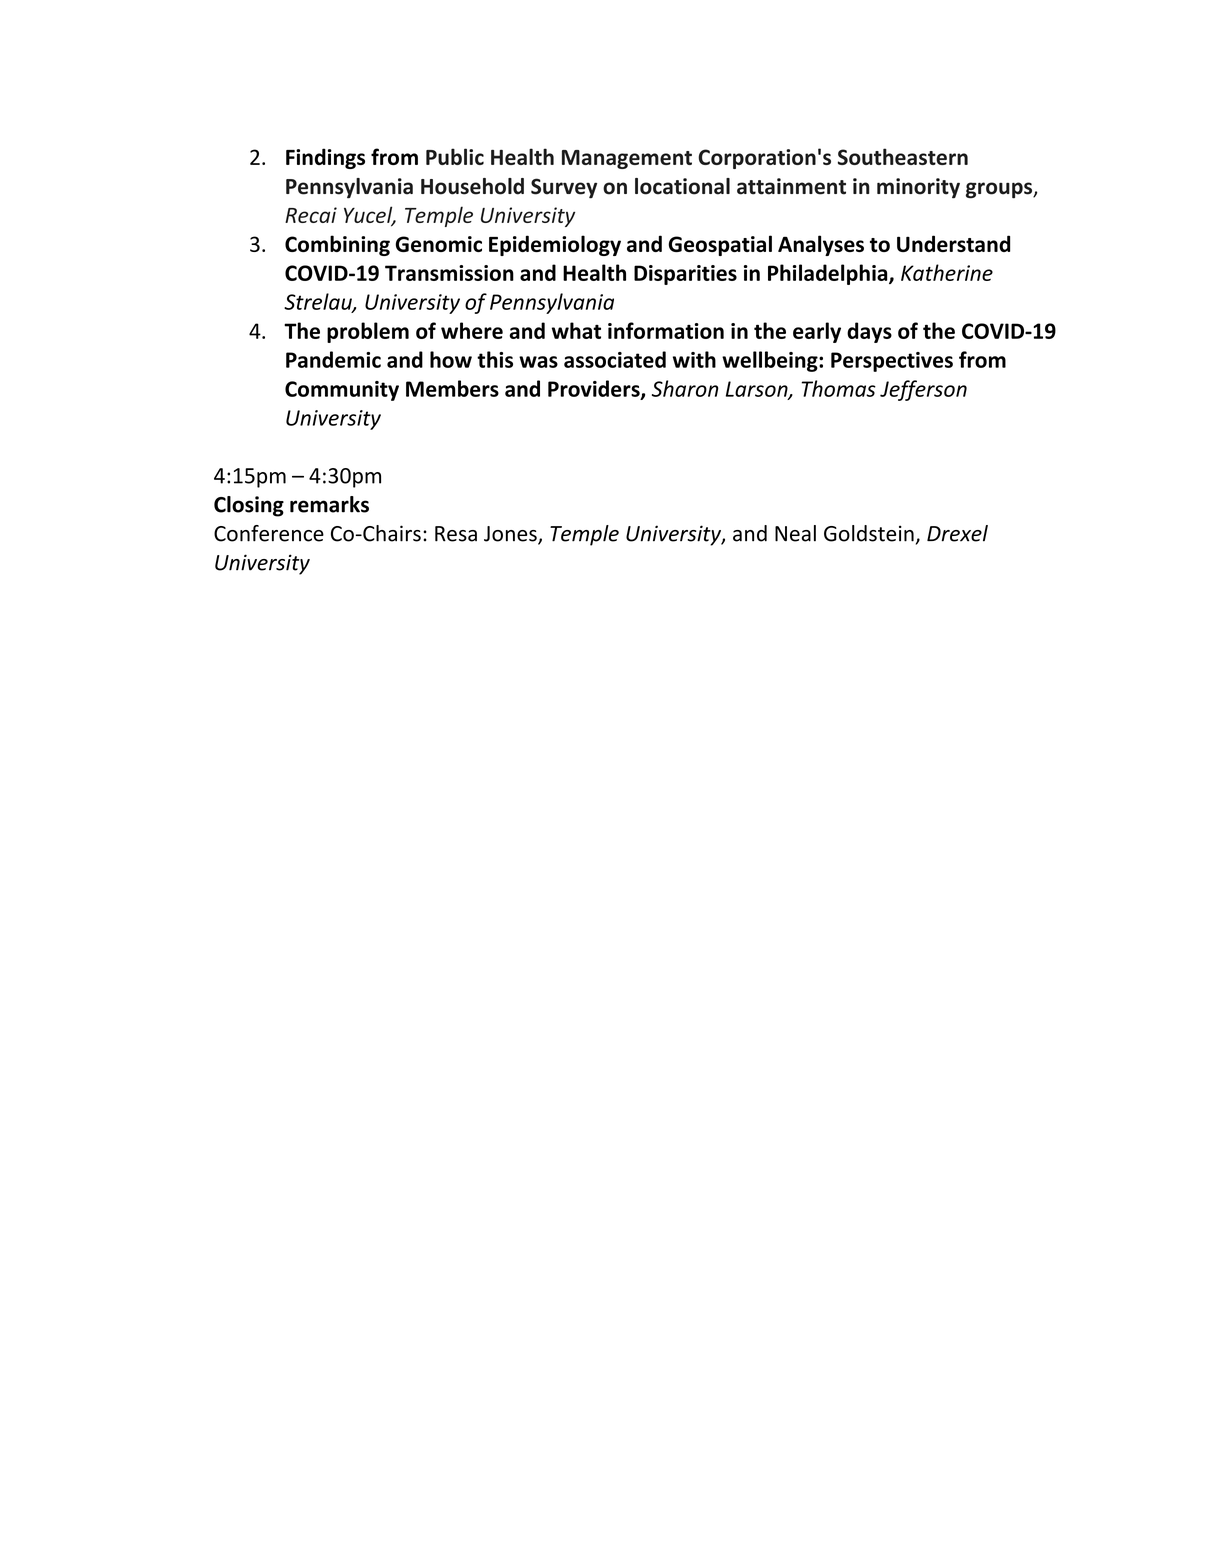  What do you see at coordinates (325, 158) in the document?
I see `Findings` at bounding box center [325, 158].
